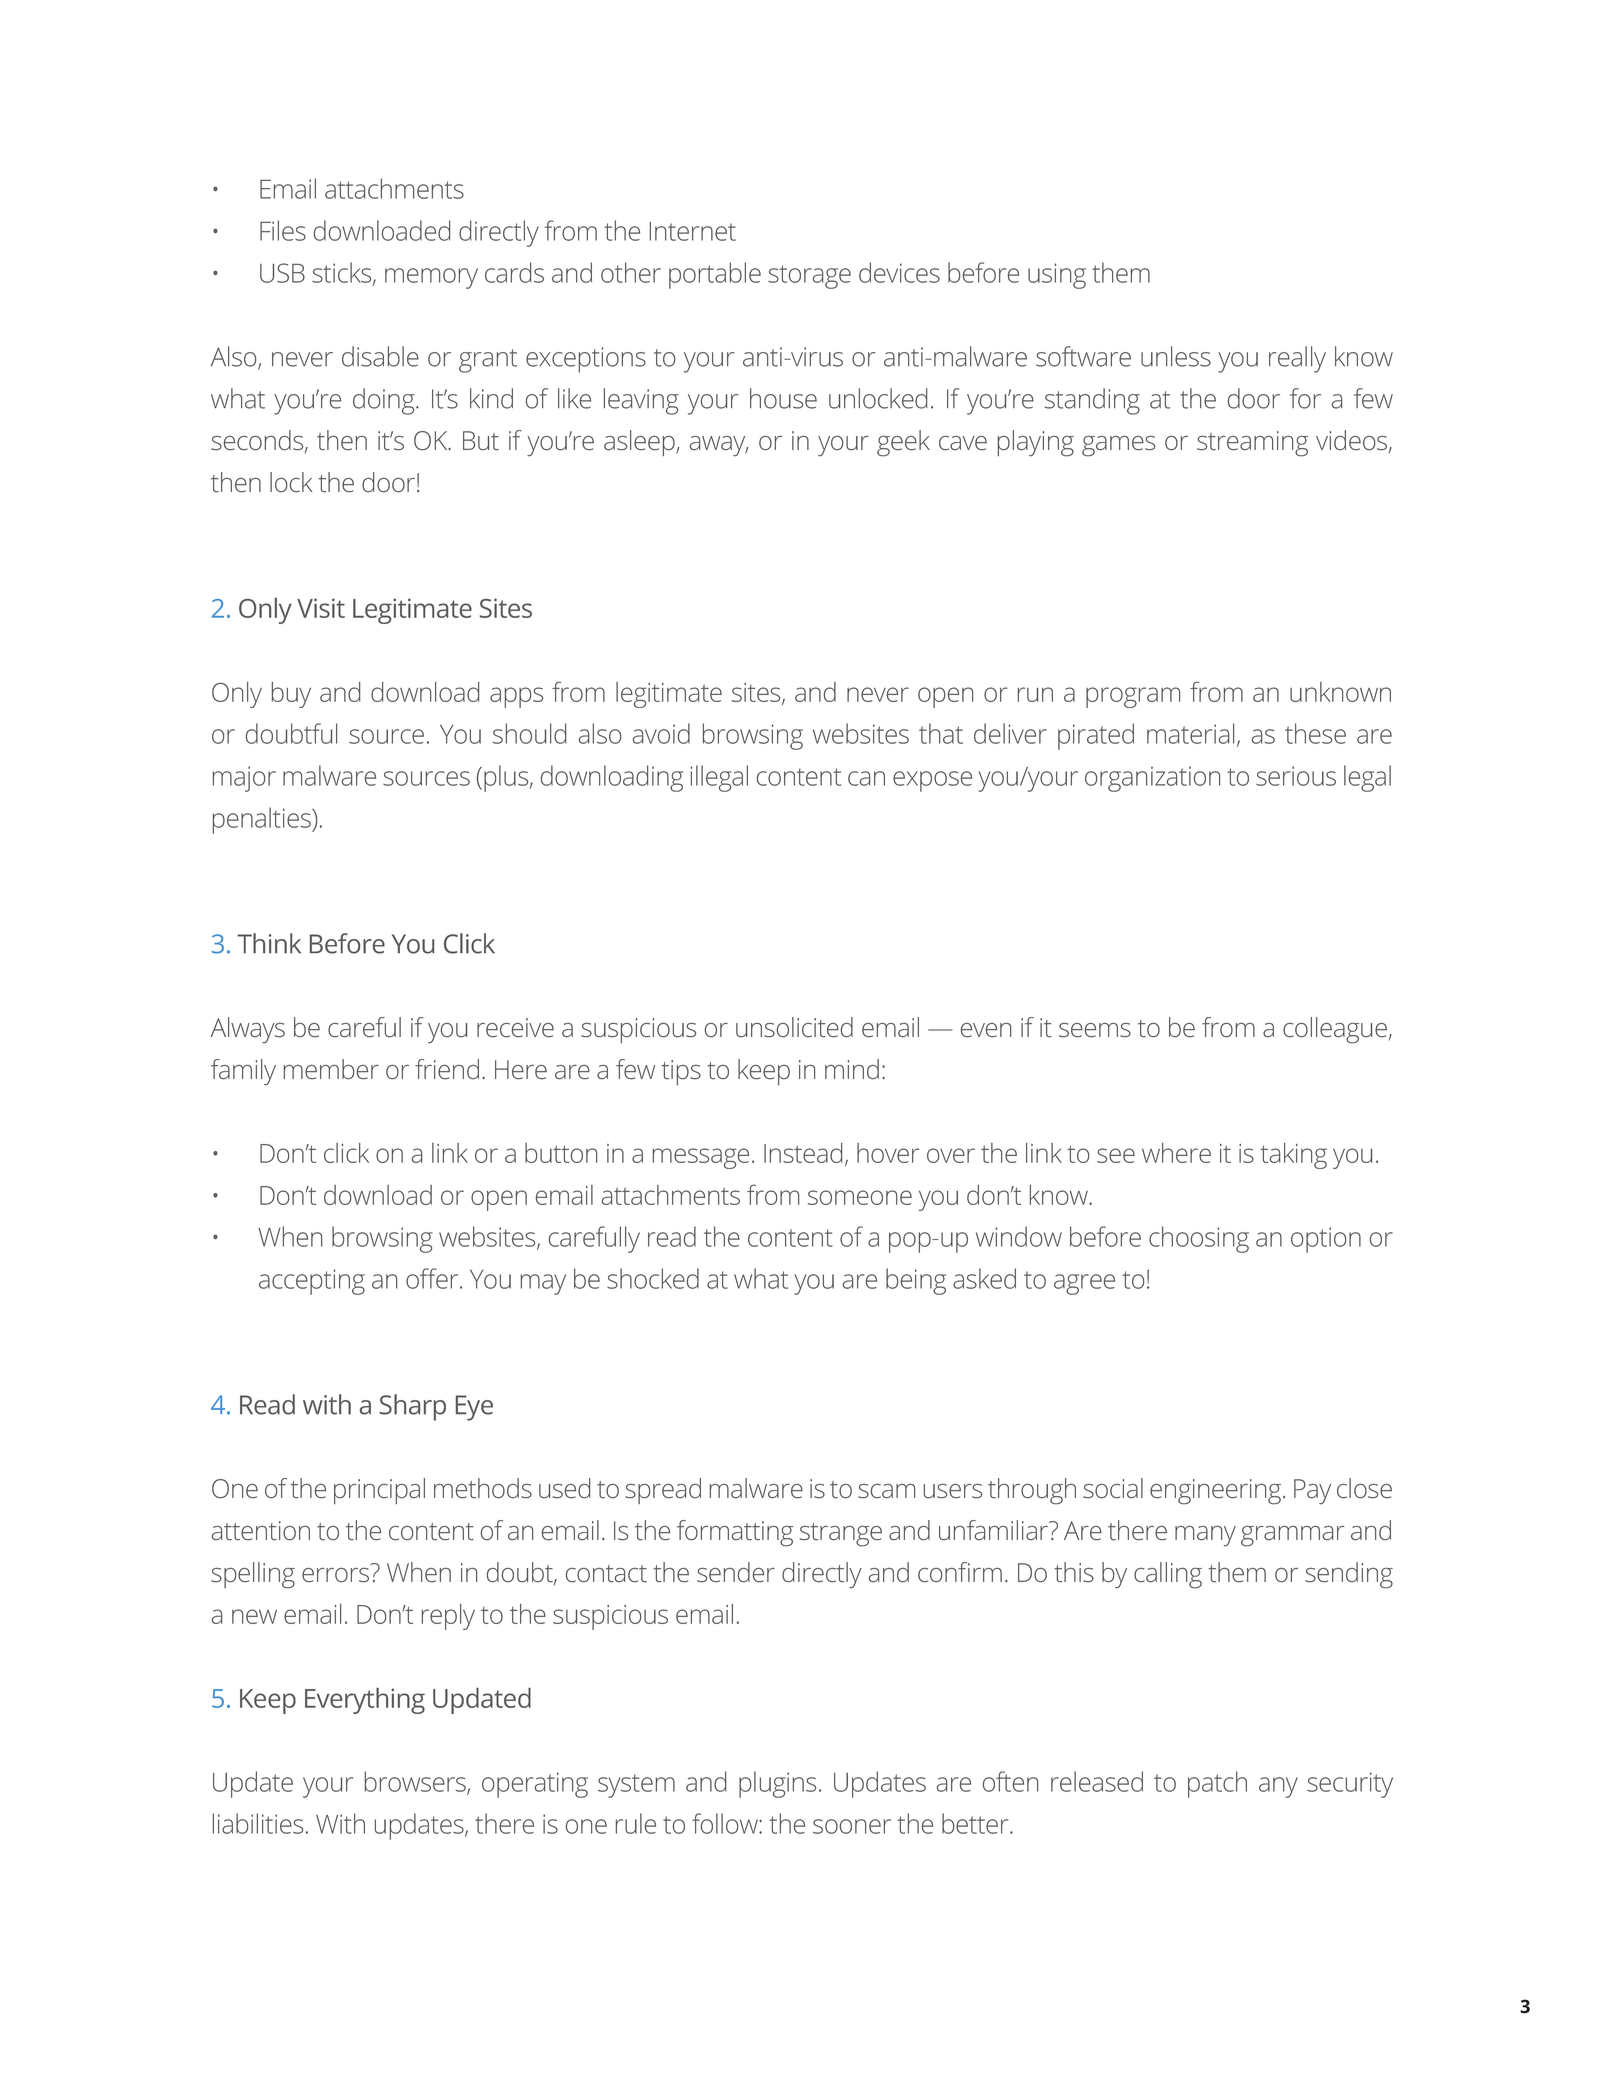 This screenshot has width=1604, height=2075. What do you see at coordinates (809, 277) in the screenshot?
I see `storage` at bounding box center [809, 277].
